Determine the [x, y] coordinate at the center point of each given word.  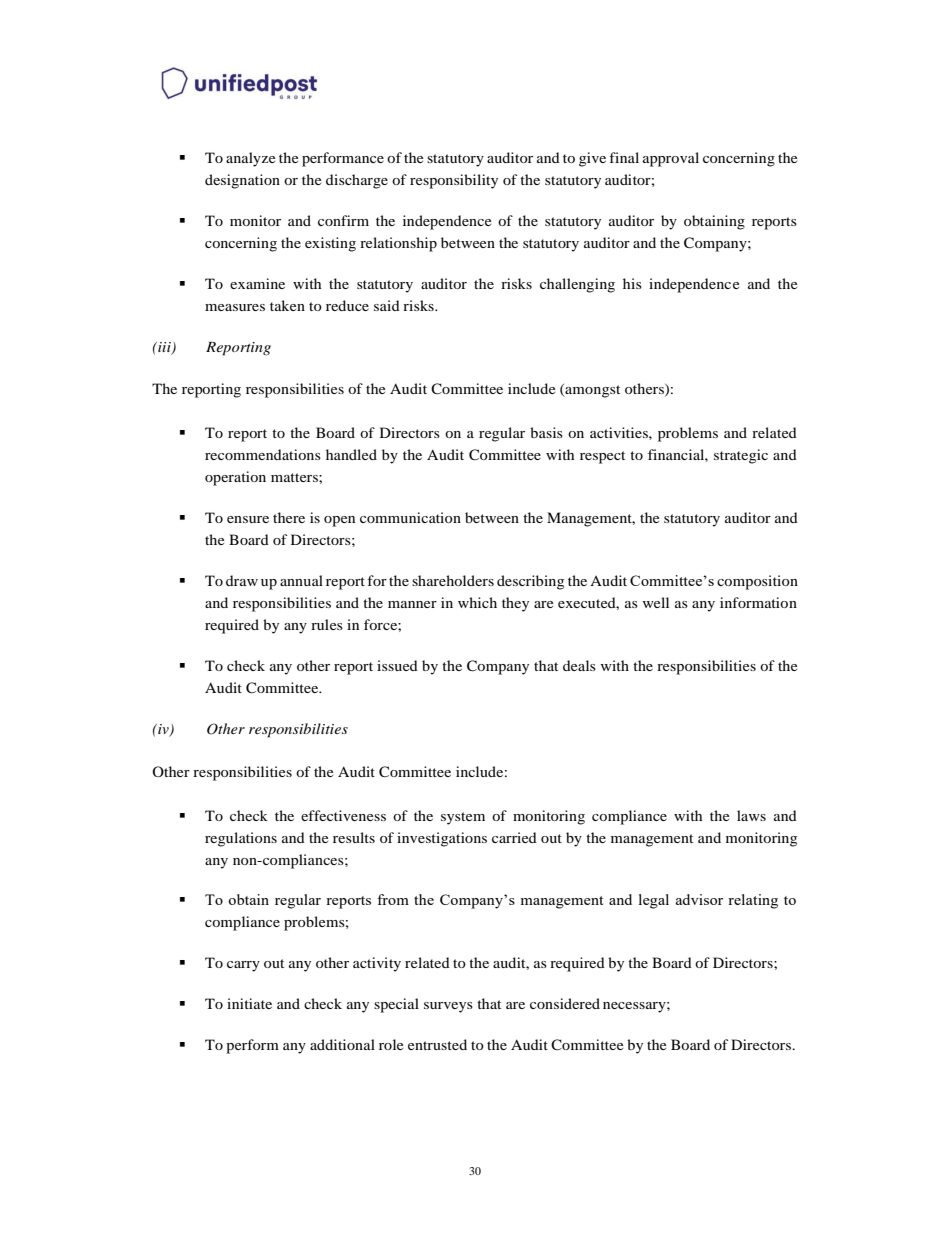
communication [410, 517]
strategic [741, 456]
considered [565, 1003]
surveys [448, 1007]
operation [235, 478]
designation [242, 181]
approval [671, 159]
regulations [241, 839]
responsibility [454, 181]
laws [751, 815]
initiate [249, 1003]
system [463, 818]
